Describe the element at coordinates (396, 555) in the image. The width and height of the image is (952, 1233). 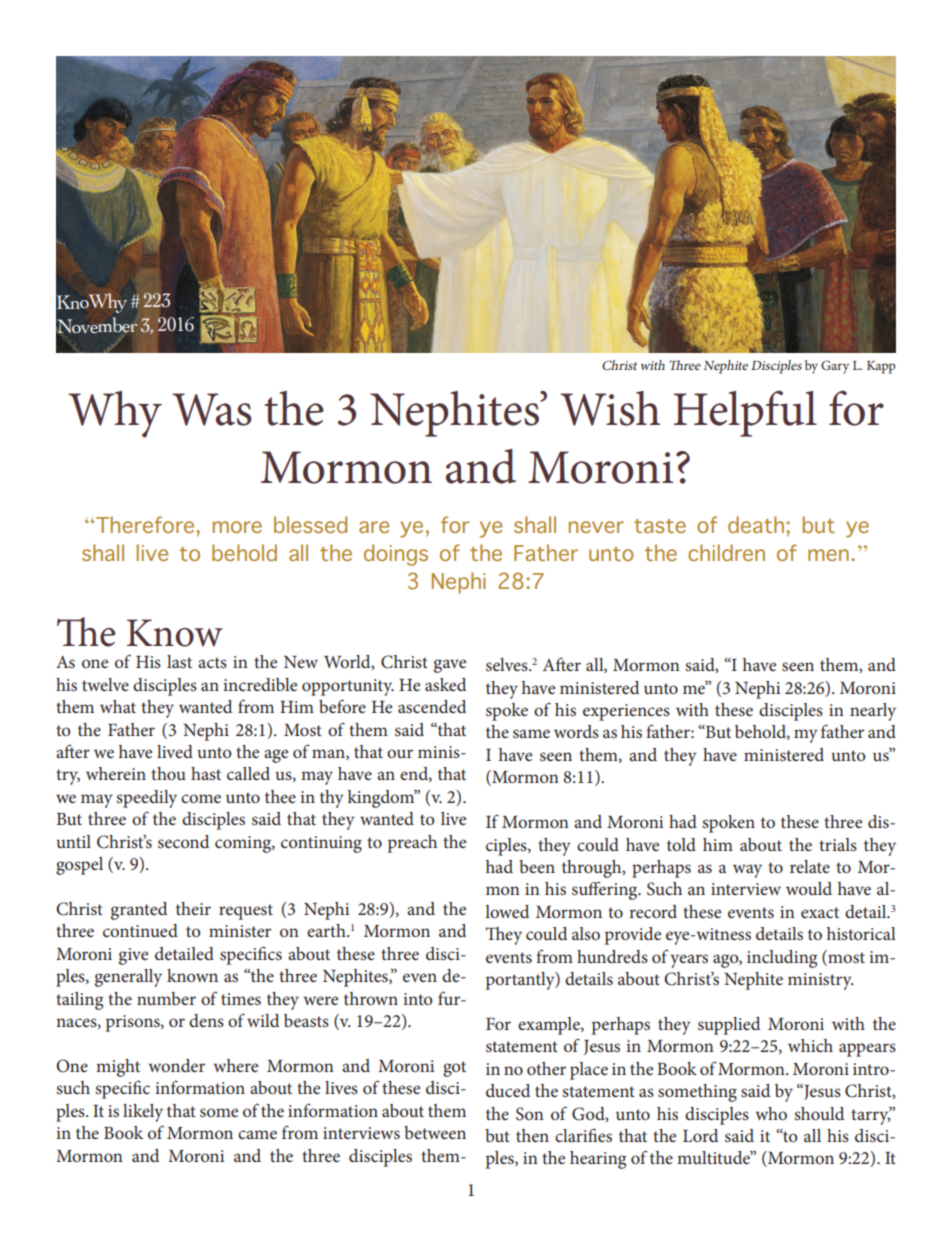
I see `doings` at that location.
